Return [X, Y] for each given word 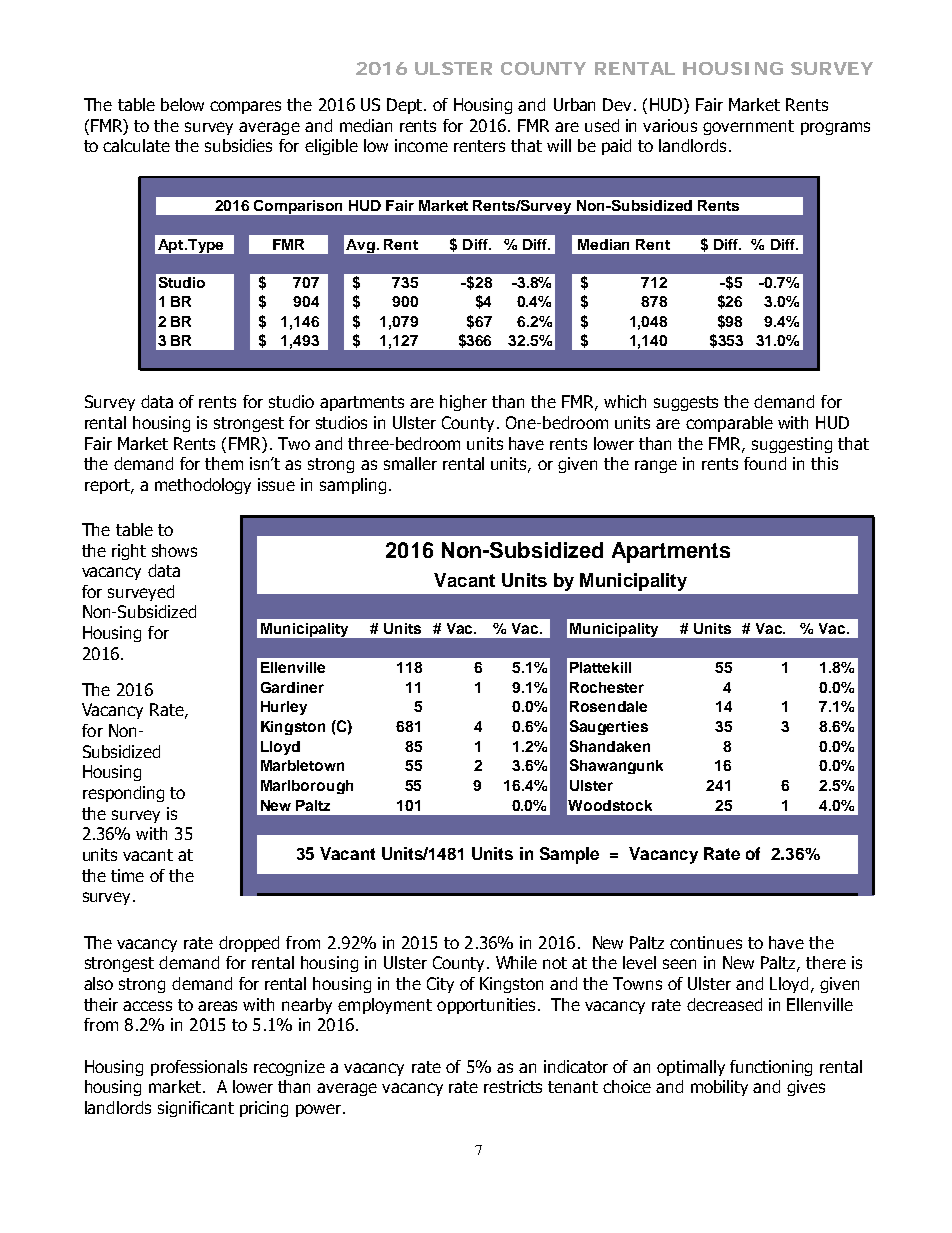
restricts [513, 1086]
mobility [719, 1088]
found [765, 463]
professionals [199, 1068]
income [421, 145]
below [182, 104]
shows [174, 550]
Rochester [607, 687]
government [748, 127]
